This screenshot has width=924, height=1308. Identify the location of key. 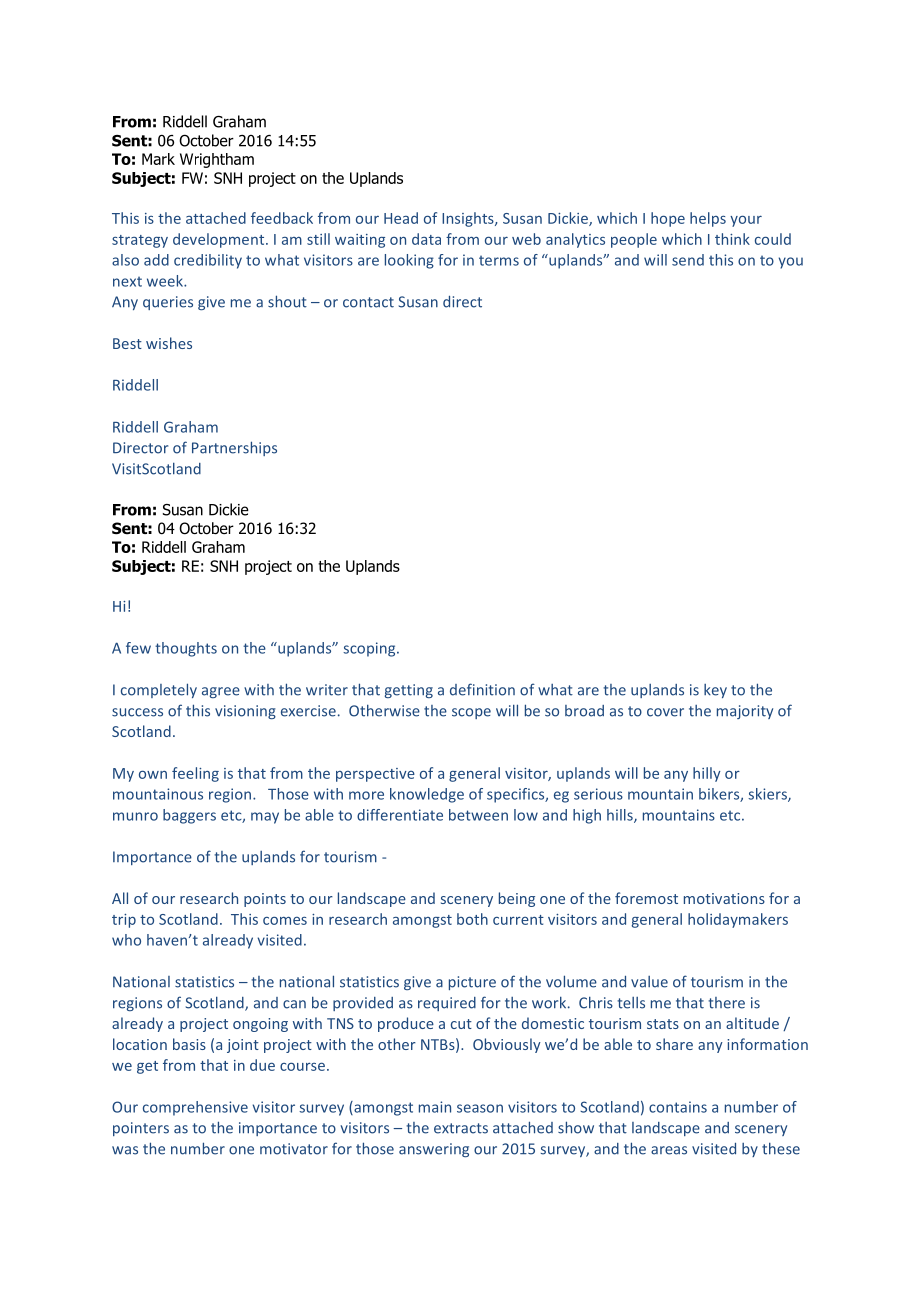
(715, 691).
